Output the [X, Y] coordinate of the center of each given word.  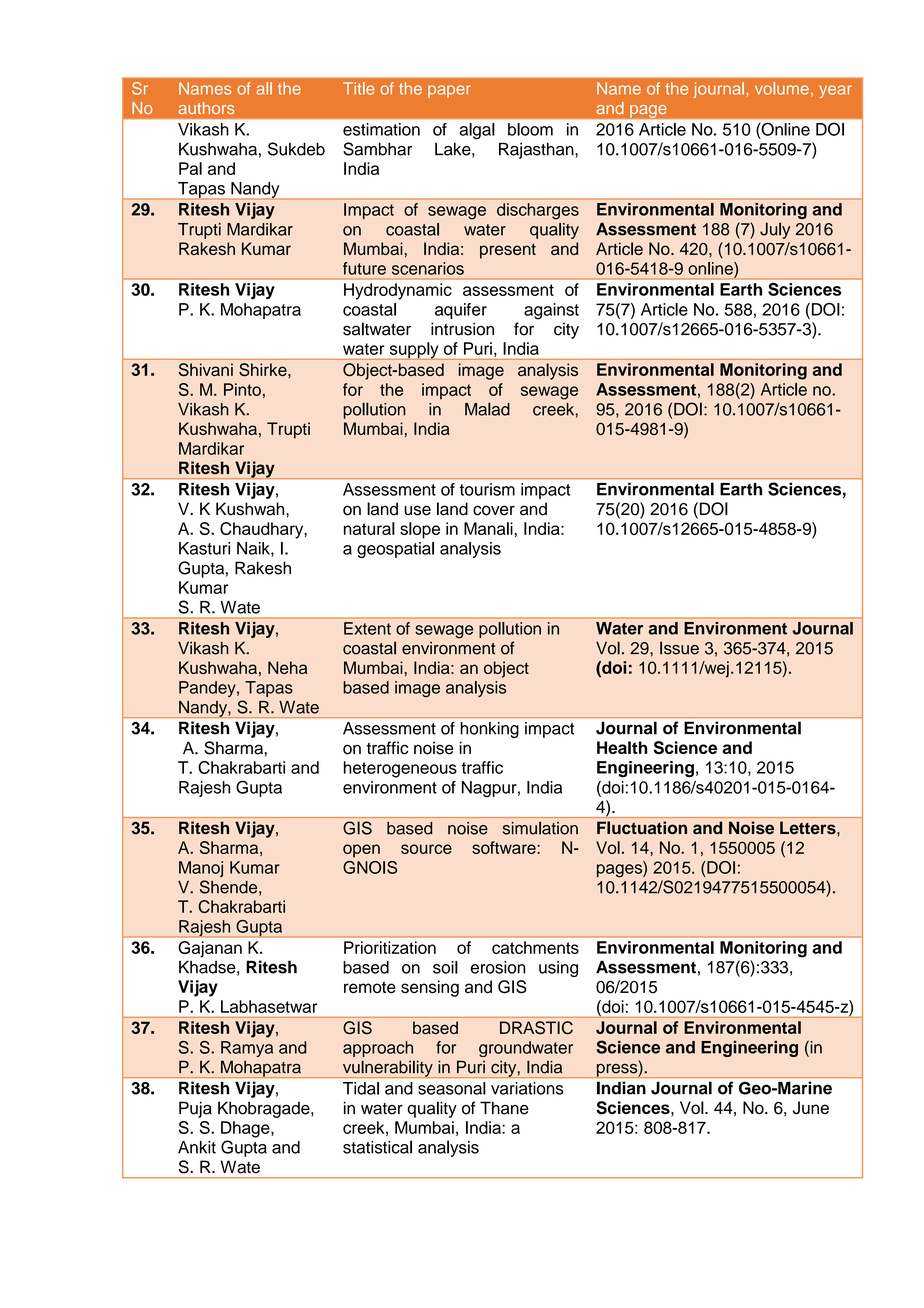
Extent [367, 628]
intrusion [462, 329]
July [775, 230]
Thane [504, 1108]
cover [494, 510]
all [264, 88]
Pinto [242, 389]
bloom [530, 129]
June [811, 1108]
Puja [195, 1109]
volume [782, 88]
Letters [809, 827]
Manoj [201, 869]
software [505, 847]
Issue [679, 648]
